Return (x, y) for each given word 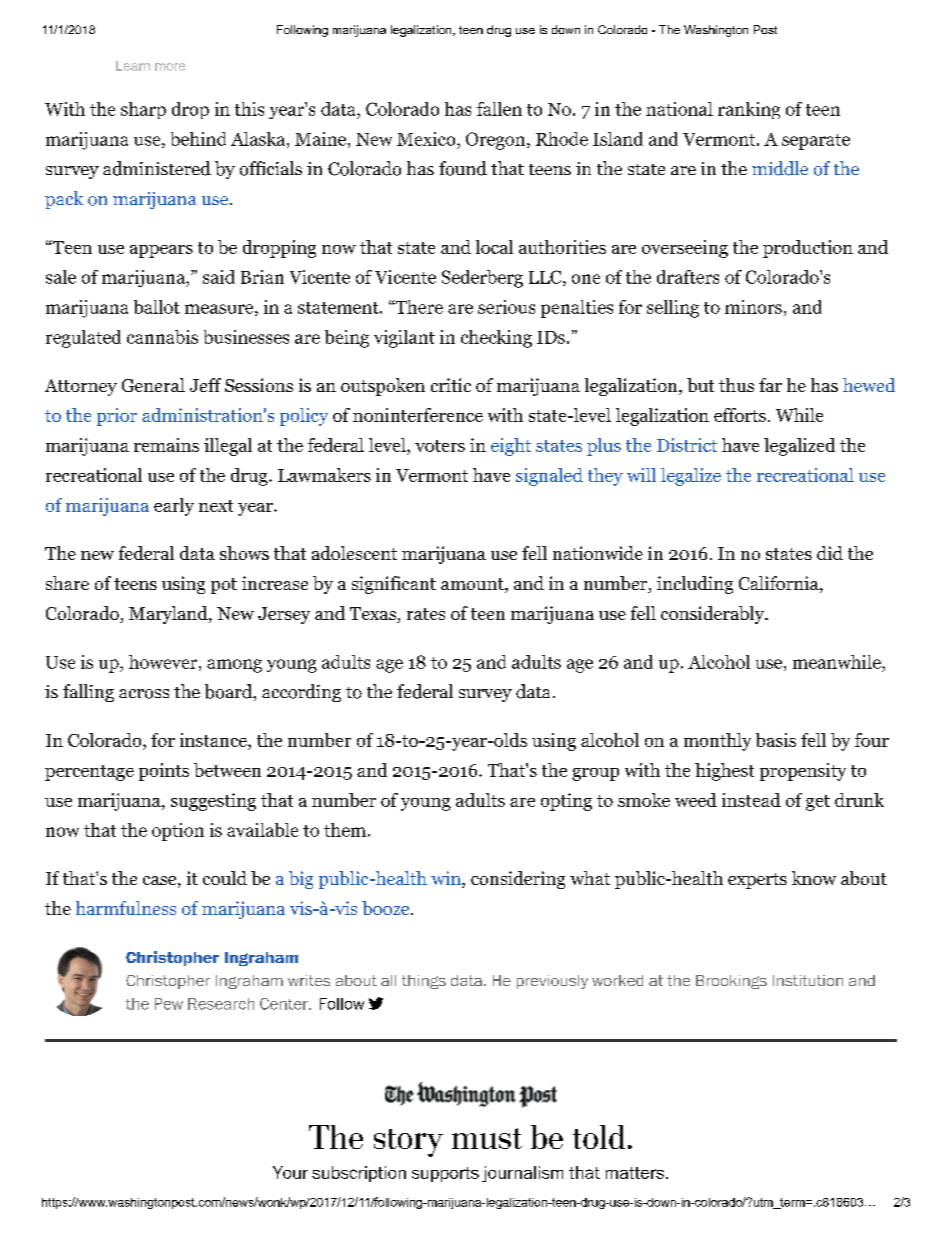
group (595, 774)
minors (753, 307)
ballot (157, 307)
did (830, 553)
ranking (749, 110)
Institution (808, 980)
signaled (549, 477)
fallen (499, 109)
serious (506, 307)
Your (290, 1172)
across (144, 694)
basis (776, 740)
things (424, 982)
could (225, 878)
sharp (143, 110)
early (174, 507)
